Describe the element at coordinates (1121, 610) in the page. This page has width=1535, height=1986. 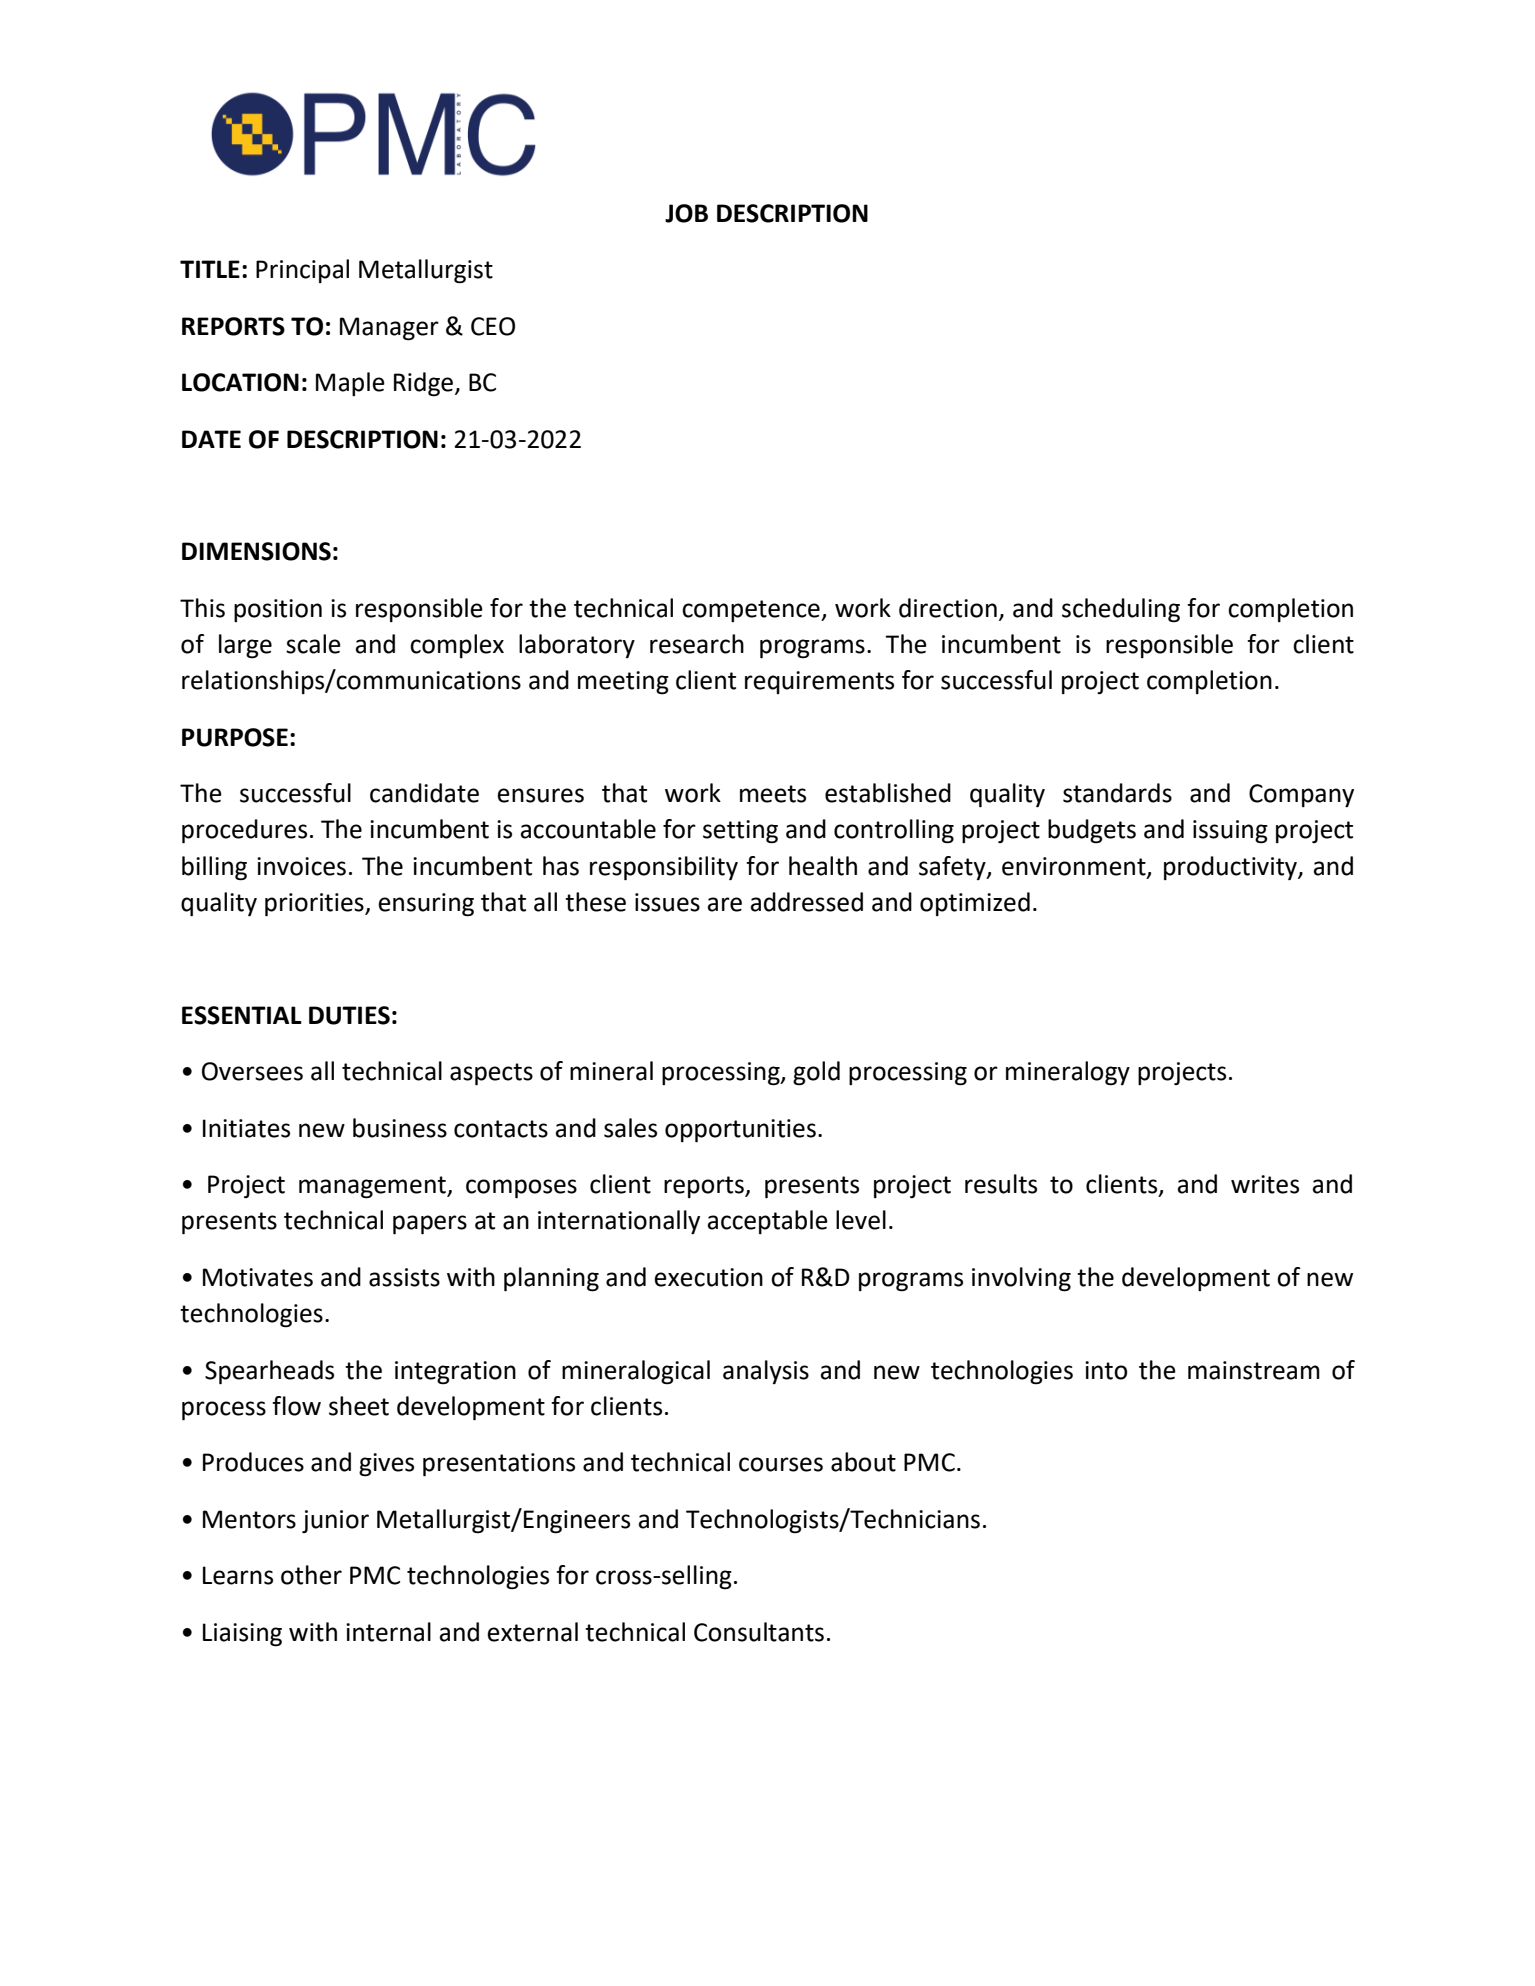
I see `scheduling` at that location.
